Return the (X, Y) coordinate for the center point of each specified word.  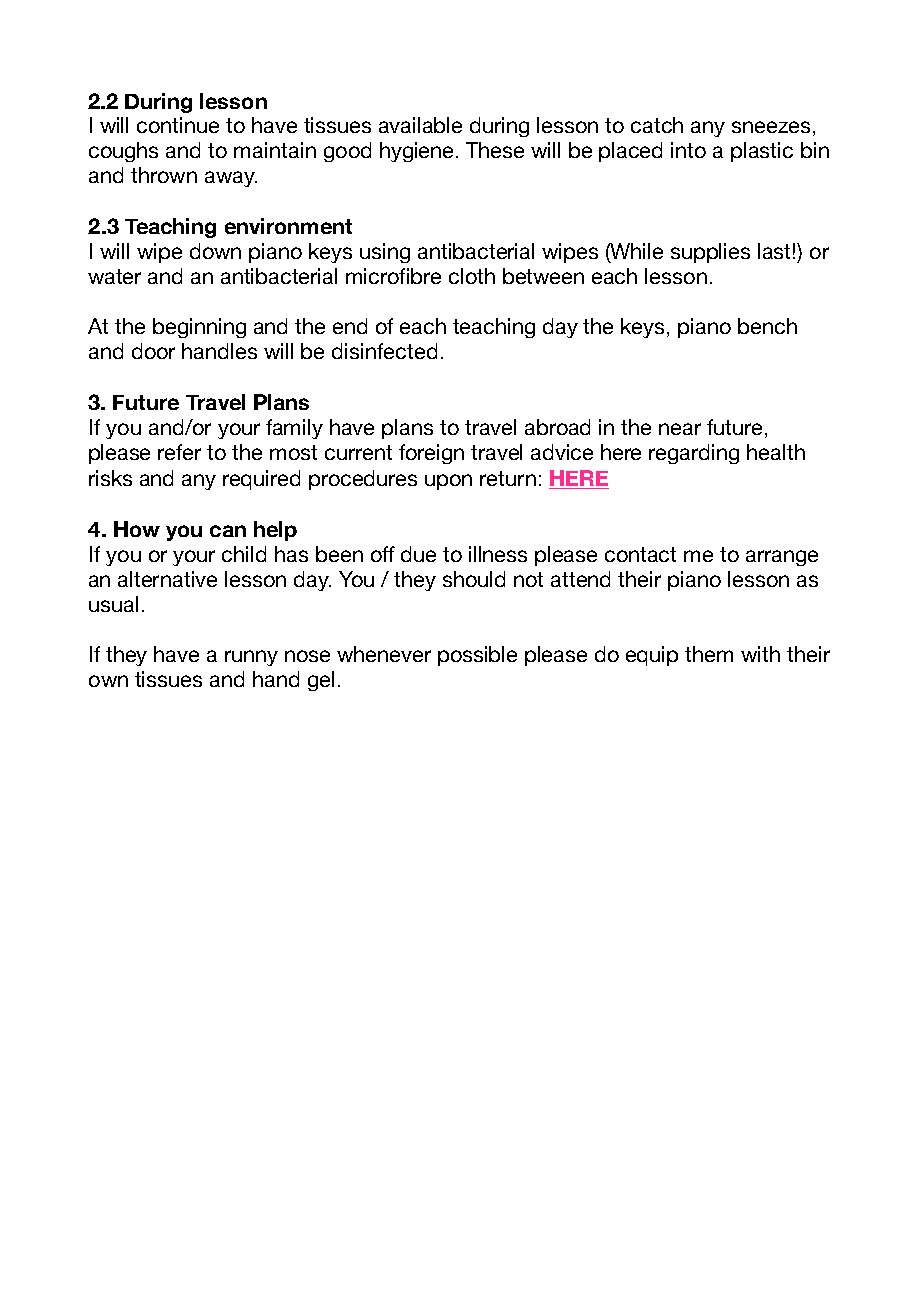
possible (477, 656)
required (261, 480)
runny (251, 658)
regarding (694, 454)
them (709, 654)
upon (448, 482)
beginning (199, 328)
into (688, 150)
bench (767, 326)
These (495, 150)
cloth (472, 276)
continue (178, 125)
